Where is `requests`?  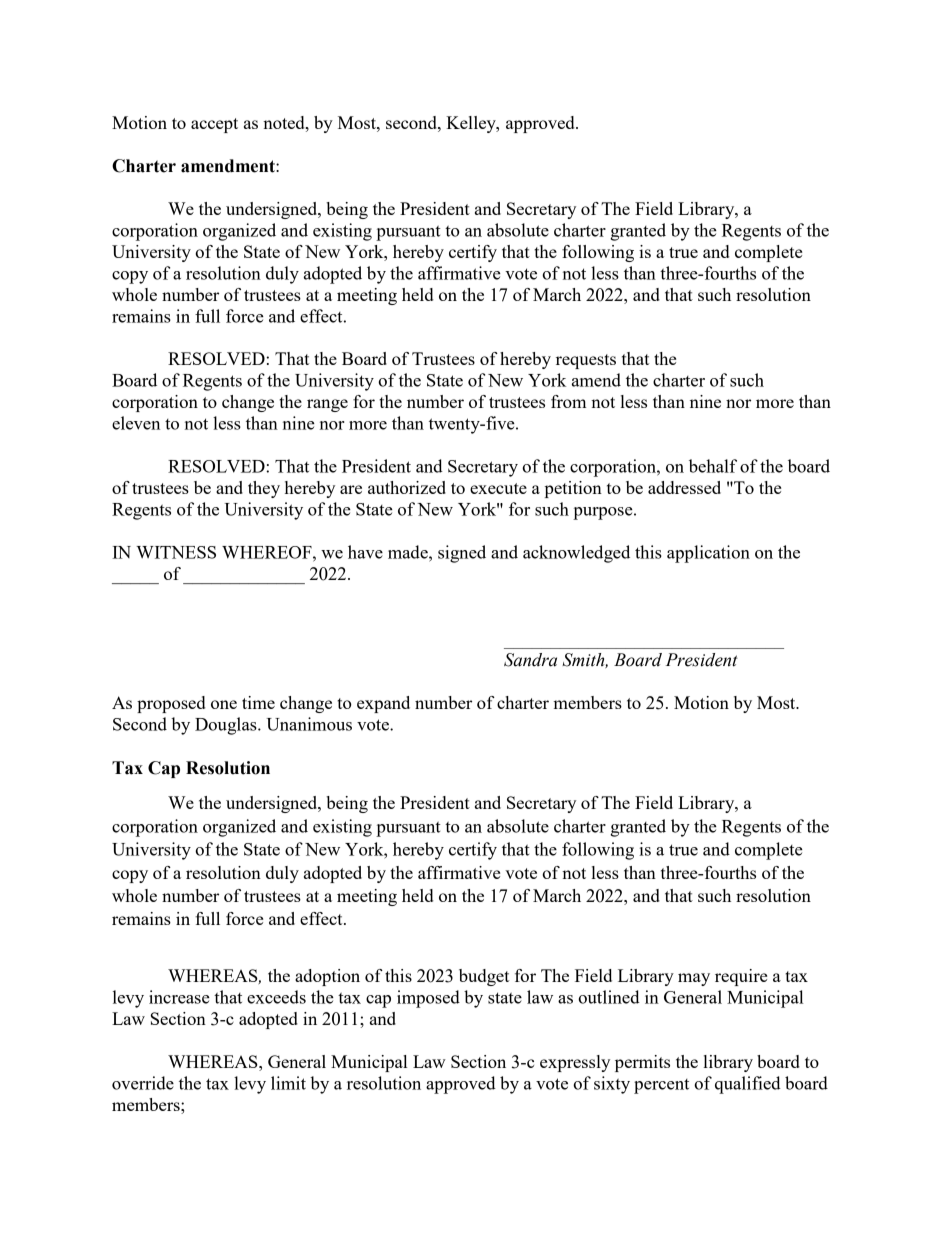
requests is located at coordinates (586, 361).
